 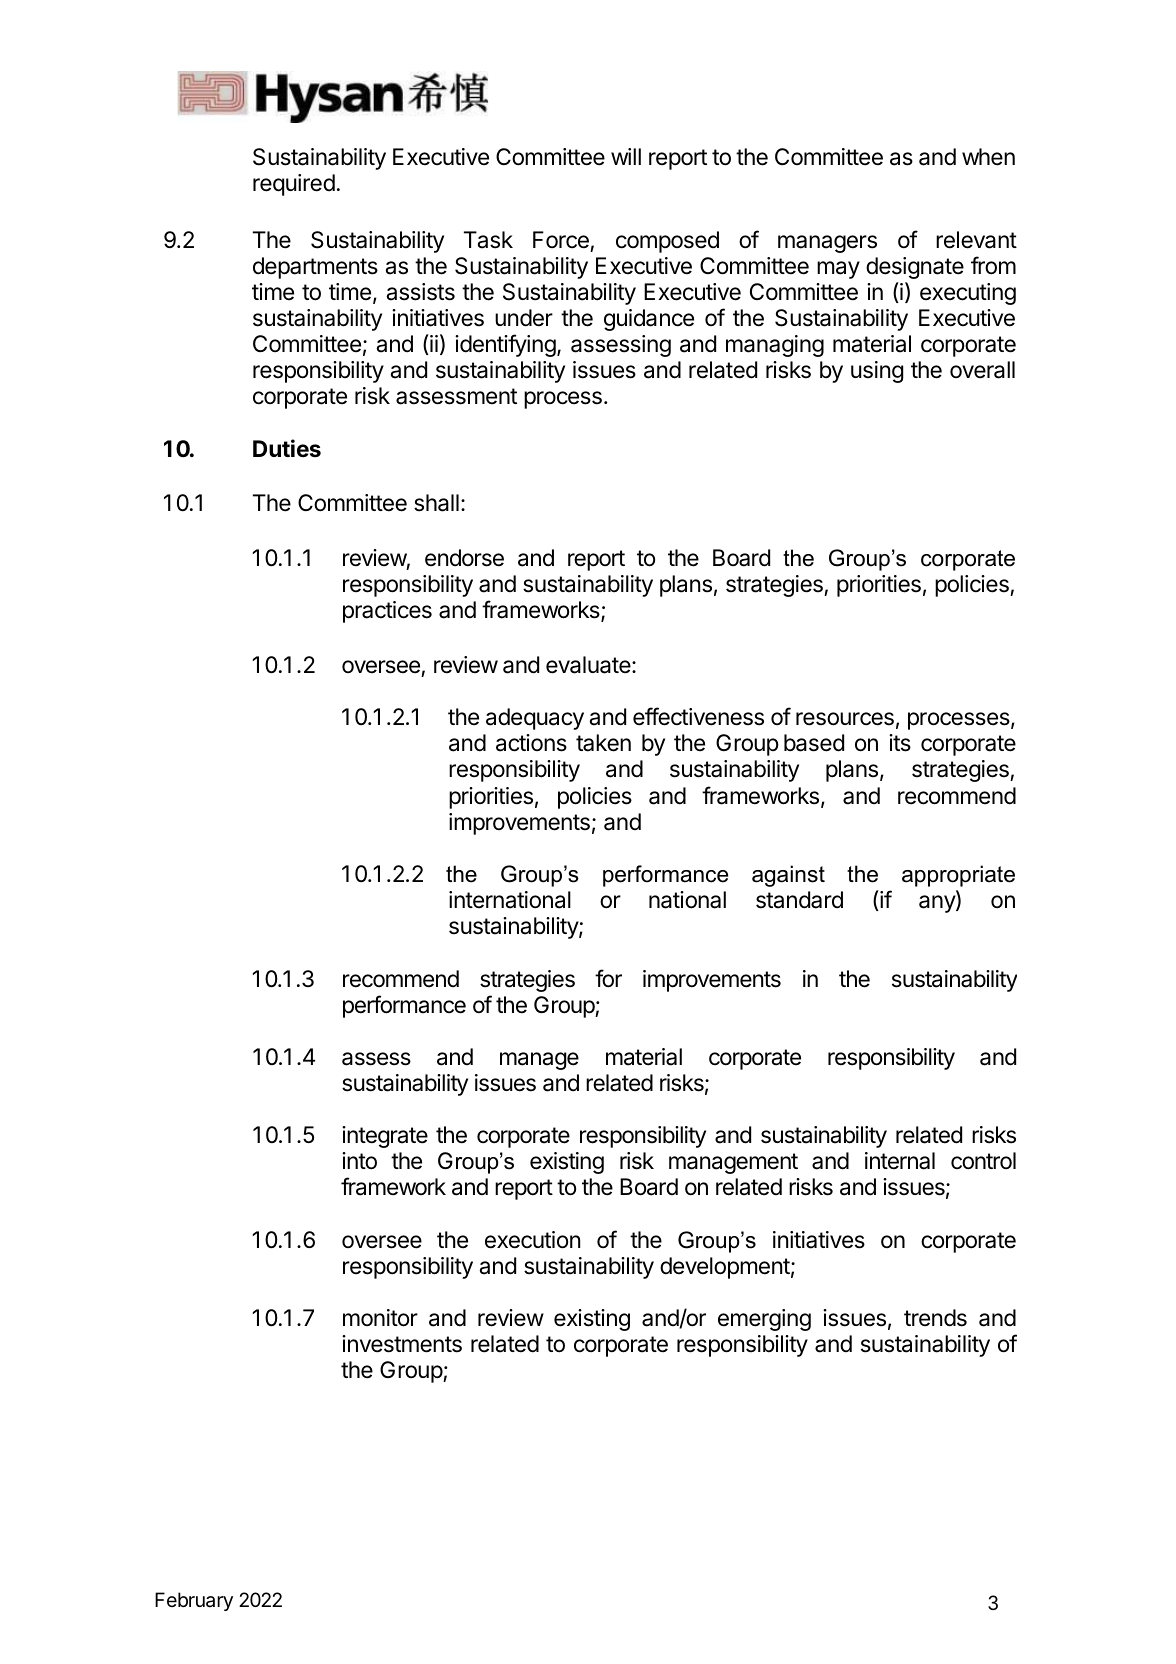 I want to click on Force, so click(x=561, y=240).
